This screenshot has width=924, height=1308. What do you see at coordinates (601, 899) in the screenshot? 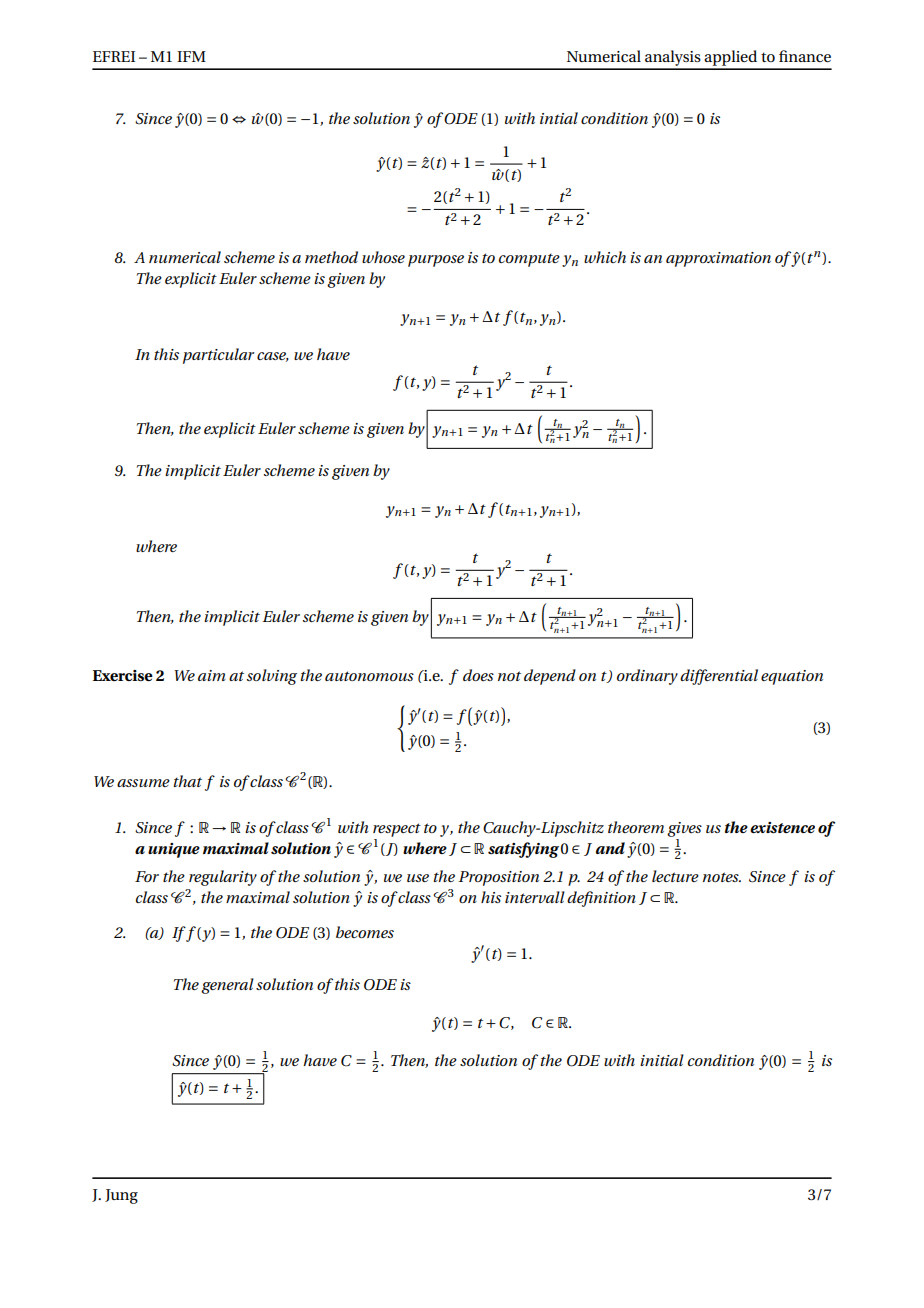
I see `definition` at bounding box center [601, 899].
